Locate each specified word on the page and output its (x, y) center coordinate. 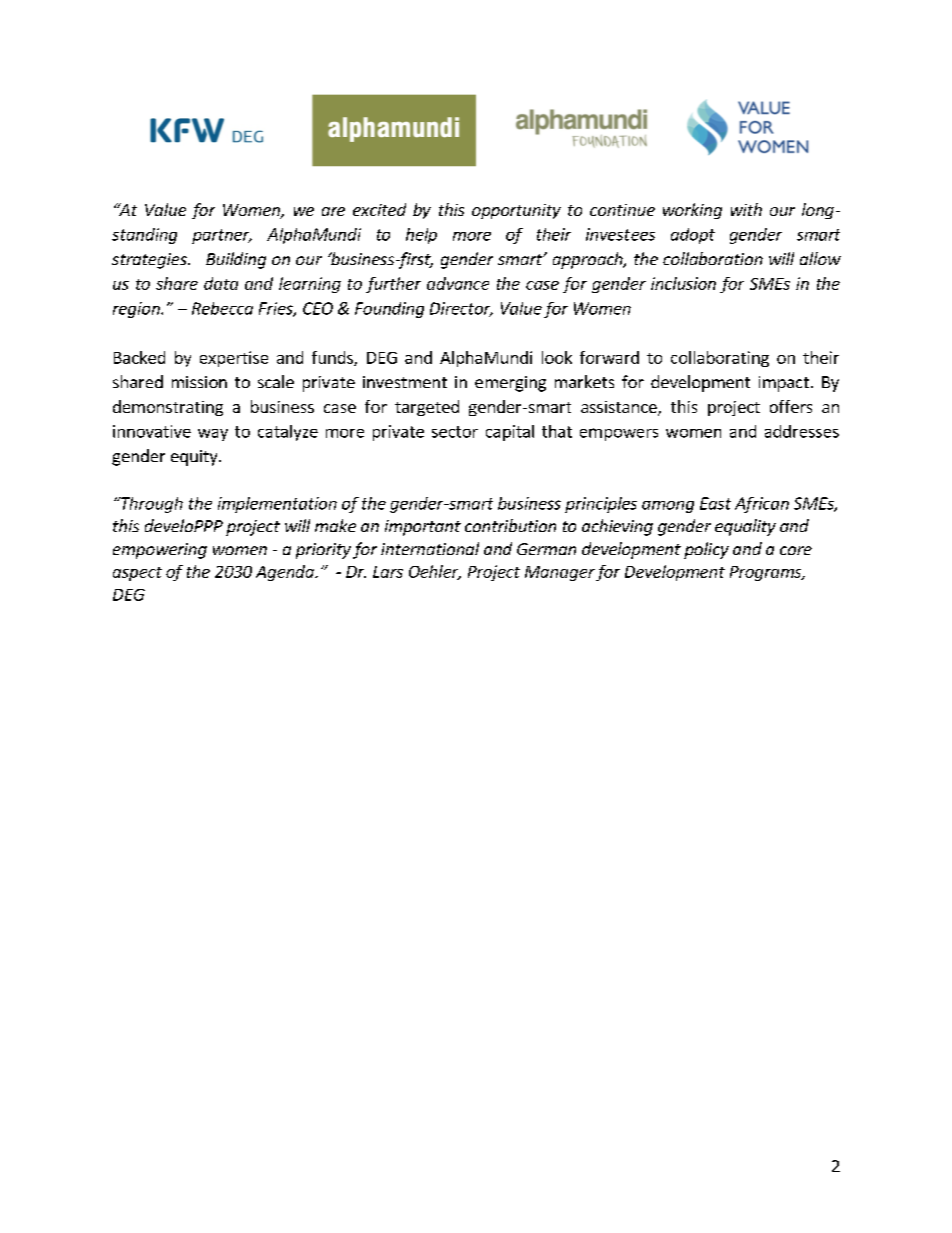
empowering (160, 551)
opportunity (516, 211)
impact (784, 384)
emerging (510, 384)
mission (199, 382)
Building (236, 260)
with (746, 209)
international (430, 548)
